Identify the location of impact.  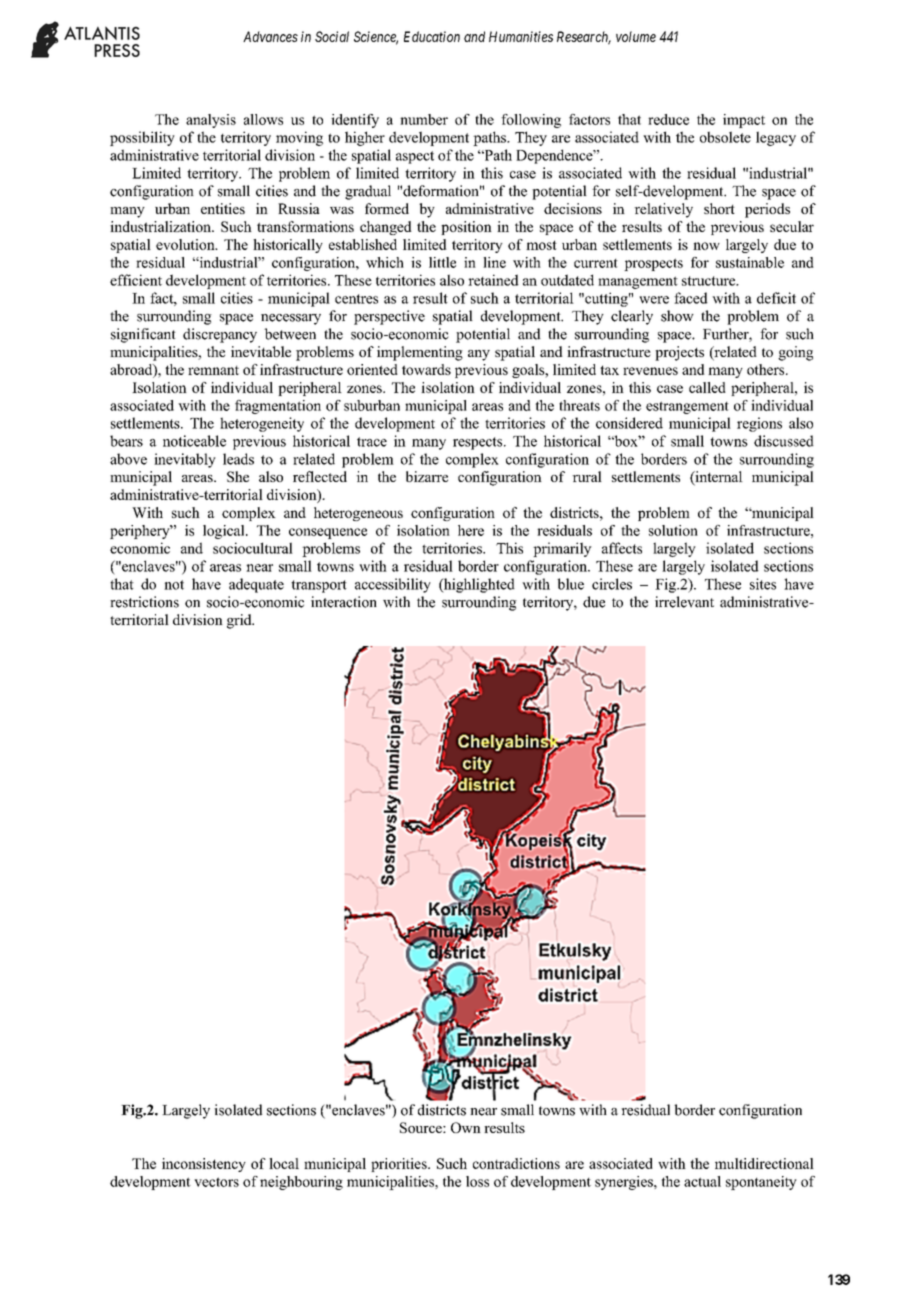
(744, 121).
